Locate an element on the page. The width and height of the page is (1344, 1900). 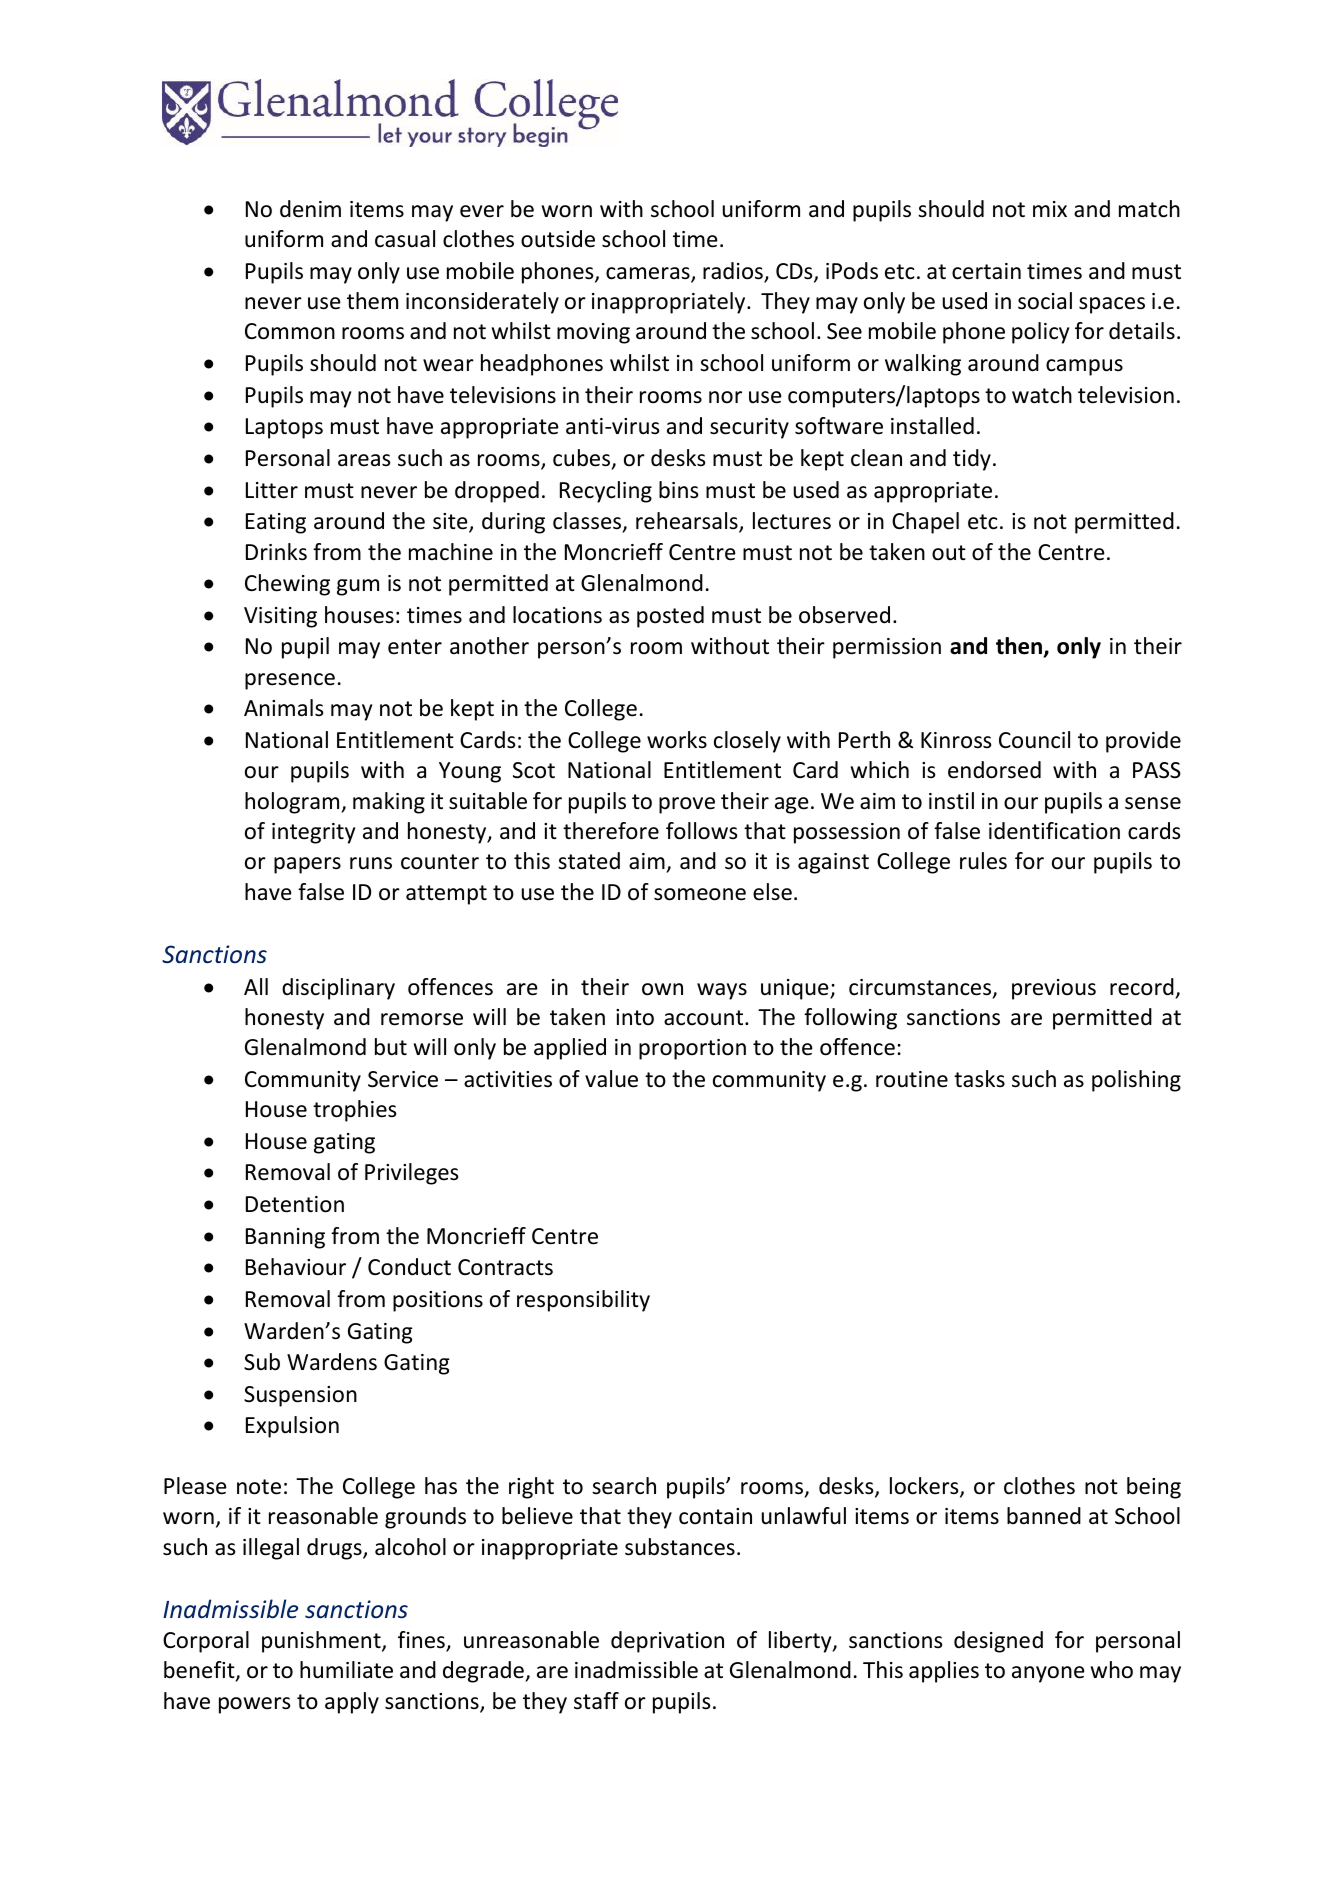
disciplinary is located at coordinates (338, 989).
